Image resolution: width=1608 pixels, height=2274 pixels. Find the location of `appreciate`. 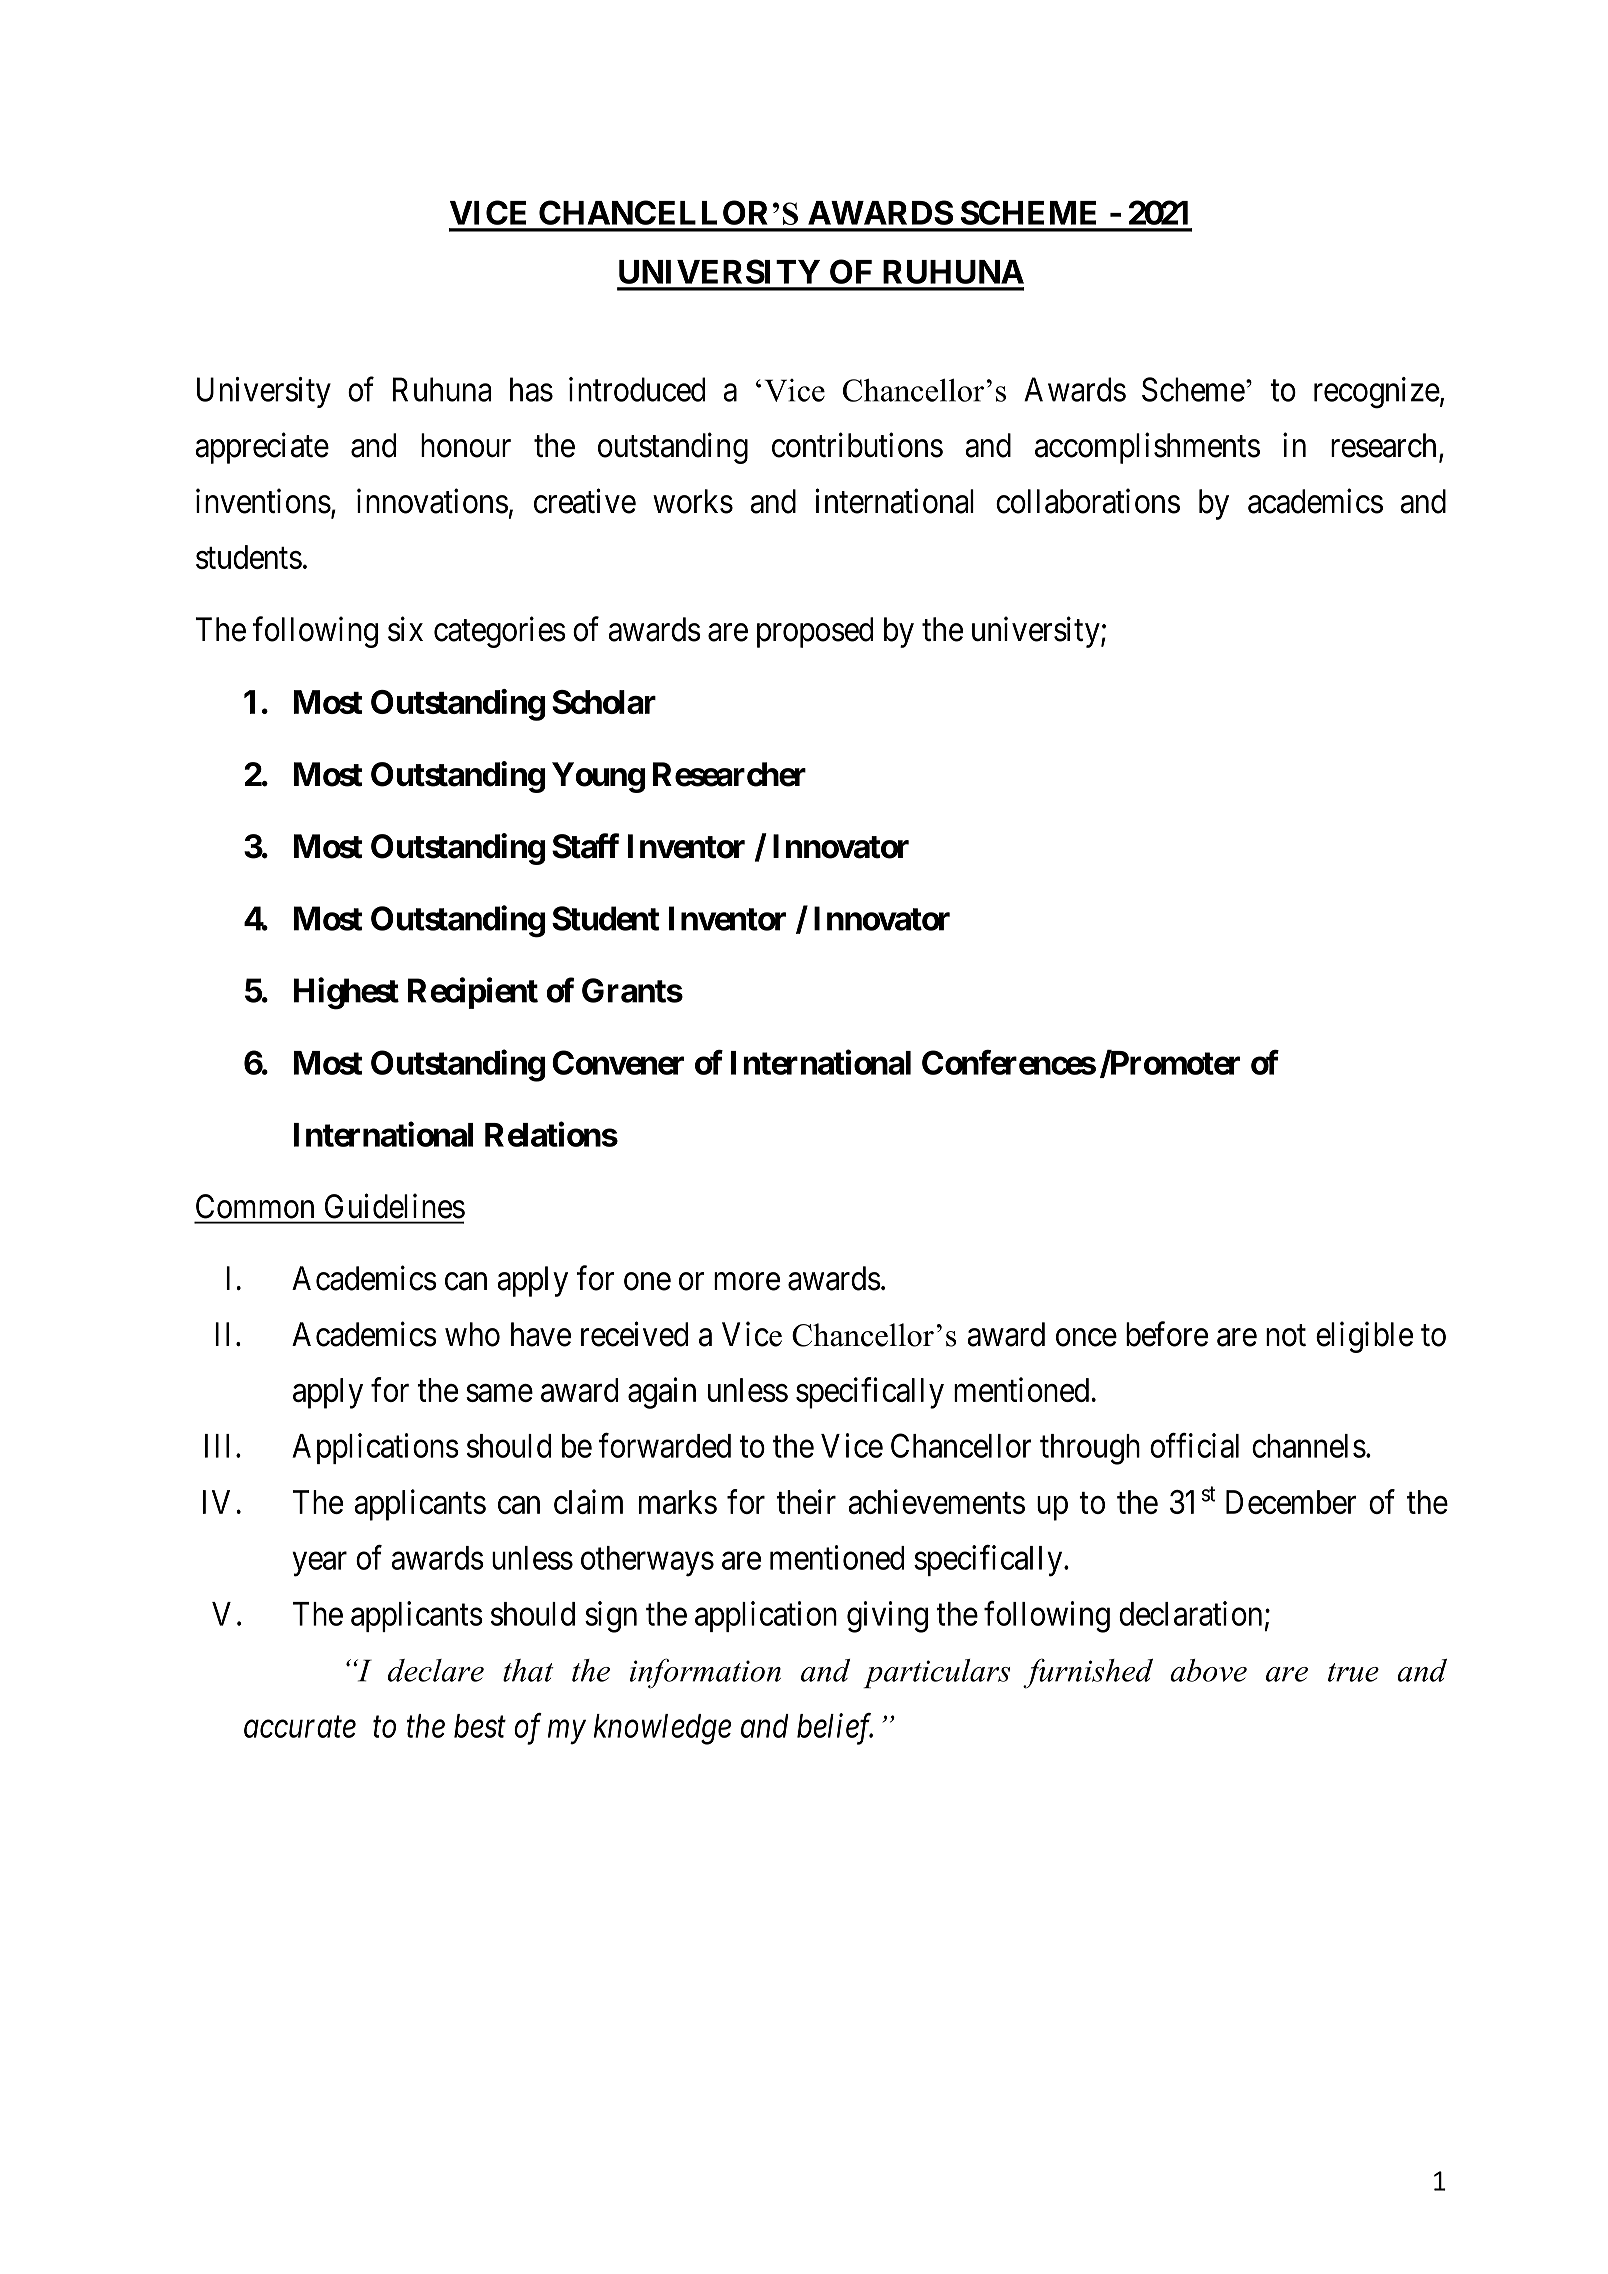

appreciate is located at coordinates (262, 448).
